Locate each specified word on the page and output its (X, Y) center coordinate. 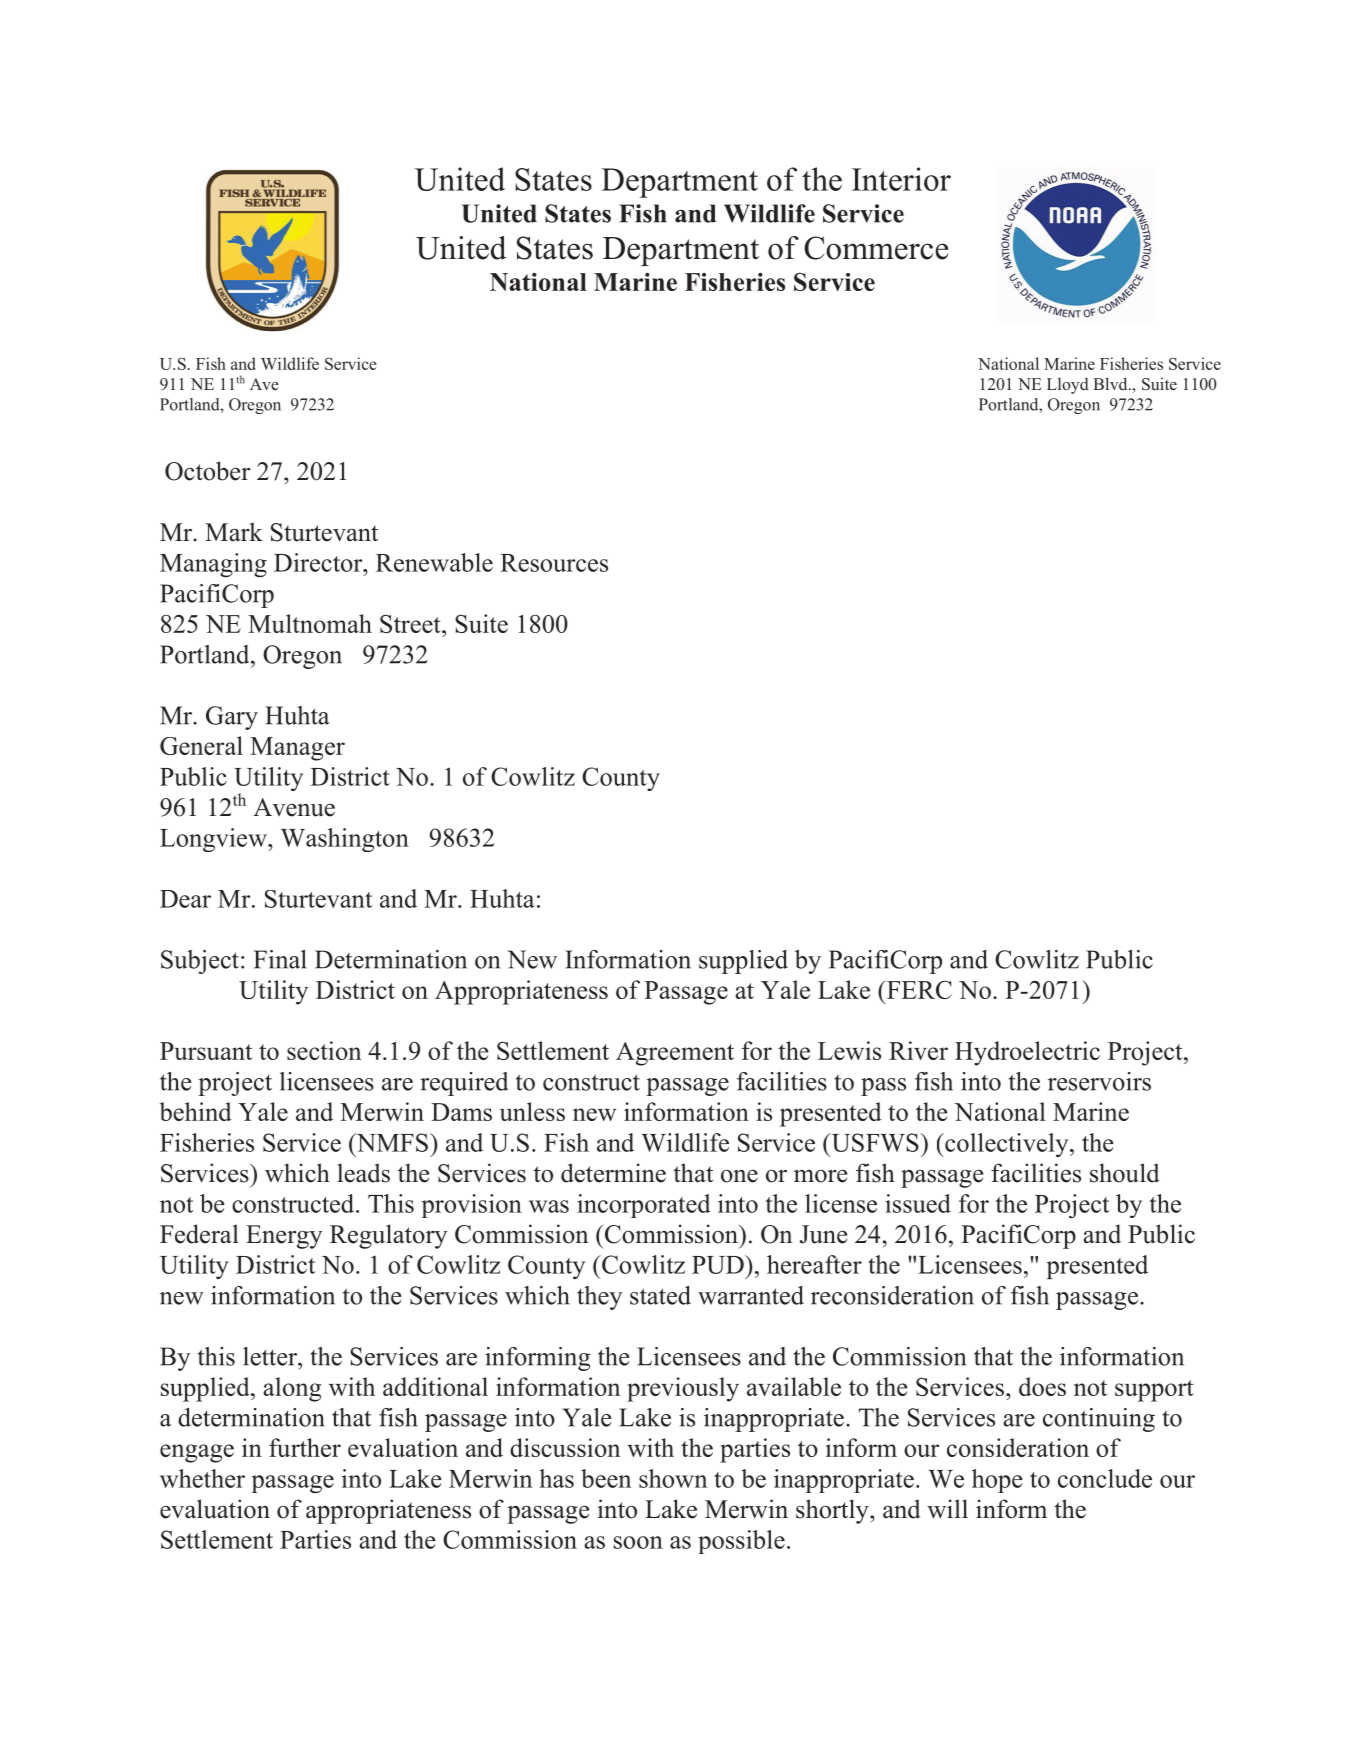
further (305, 1447)
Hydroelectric (1027, 1053)
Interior (901, 179)
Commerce (876, 248)
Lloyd (1068, 386)
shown (673, 1478)
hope (997, 1481)
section (324, 1050)
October (207, 471)
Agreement (675, 1054)
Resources (554, 563)
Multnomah (310, 623)
